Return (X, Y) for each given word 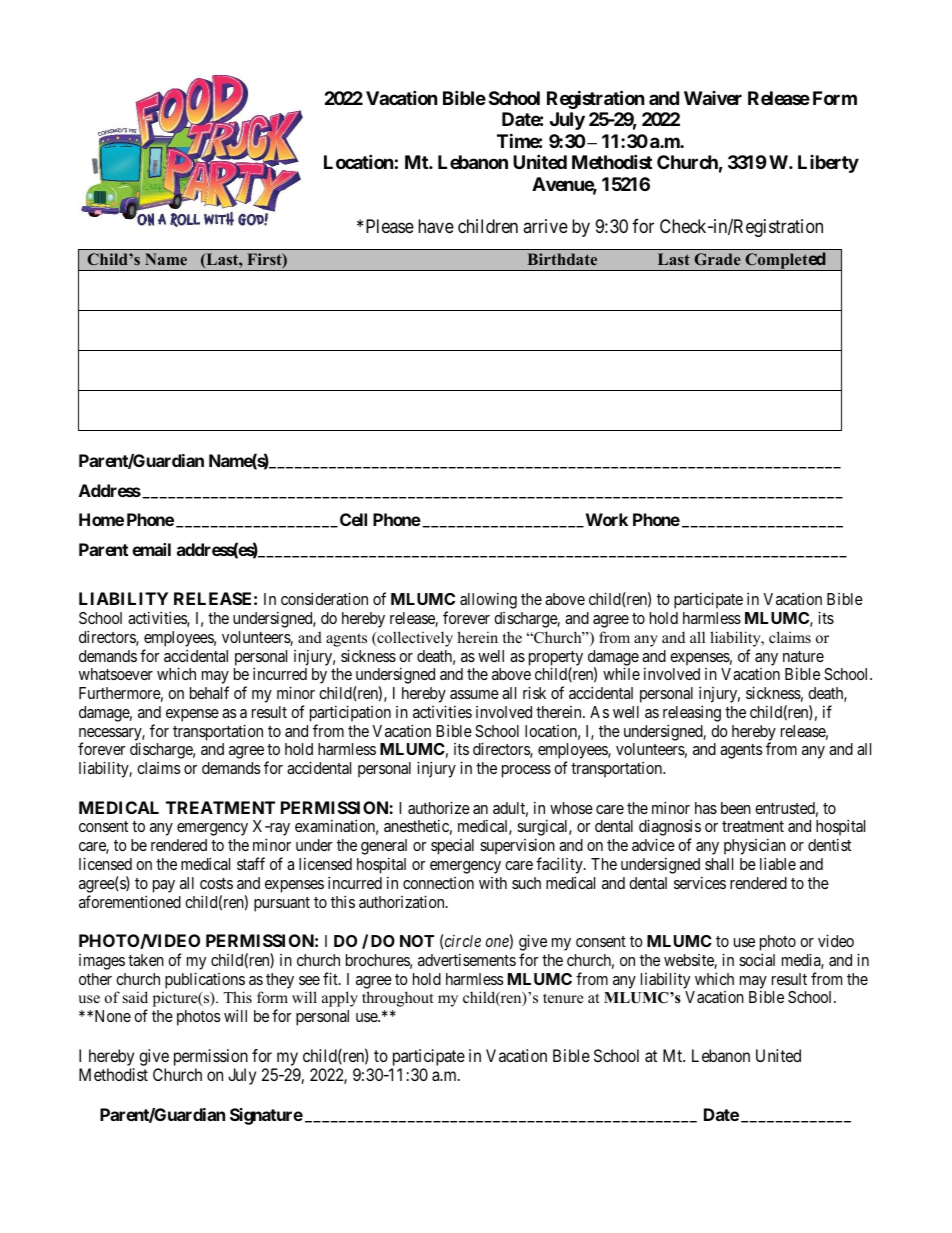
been (736, 808)
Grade (717, 259)
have (436, 226)
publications (205, 980)
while (621, 673)
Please (390, 226)
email (151, 549)
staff (251, 863)
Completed (785, 261)
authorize (439, 807)
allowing (488, 600)
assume (474, 694)
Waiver (713, 98)
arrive (545, 226)
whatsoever (116, 674)
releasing (692, 713)
